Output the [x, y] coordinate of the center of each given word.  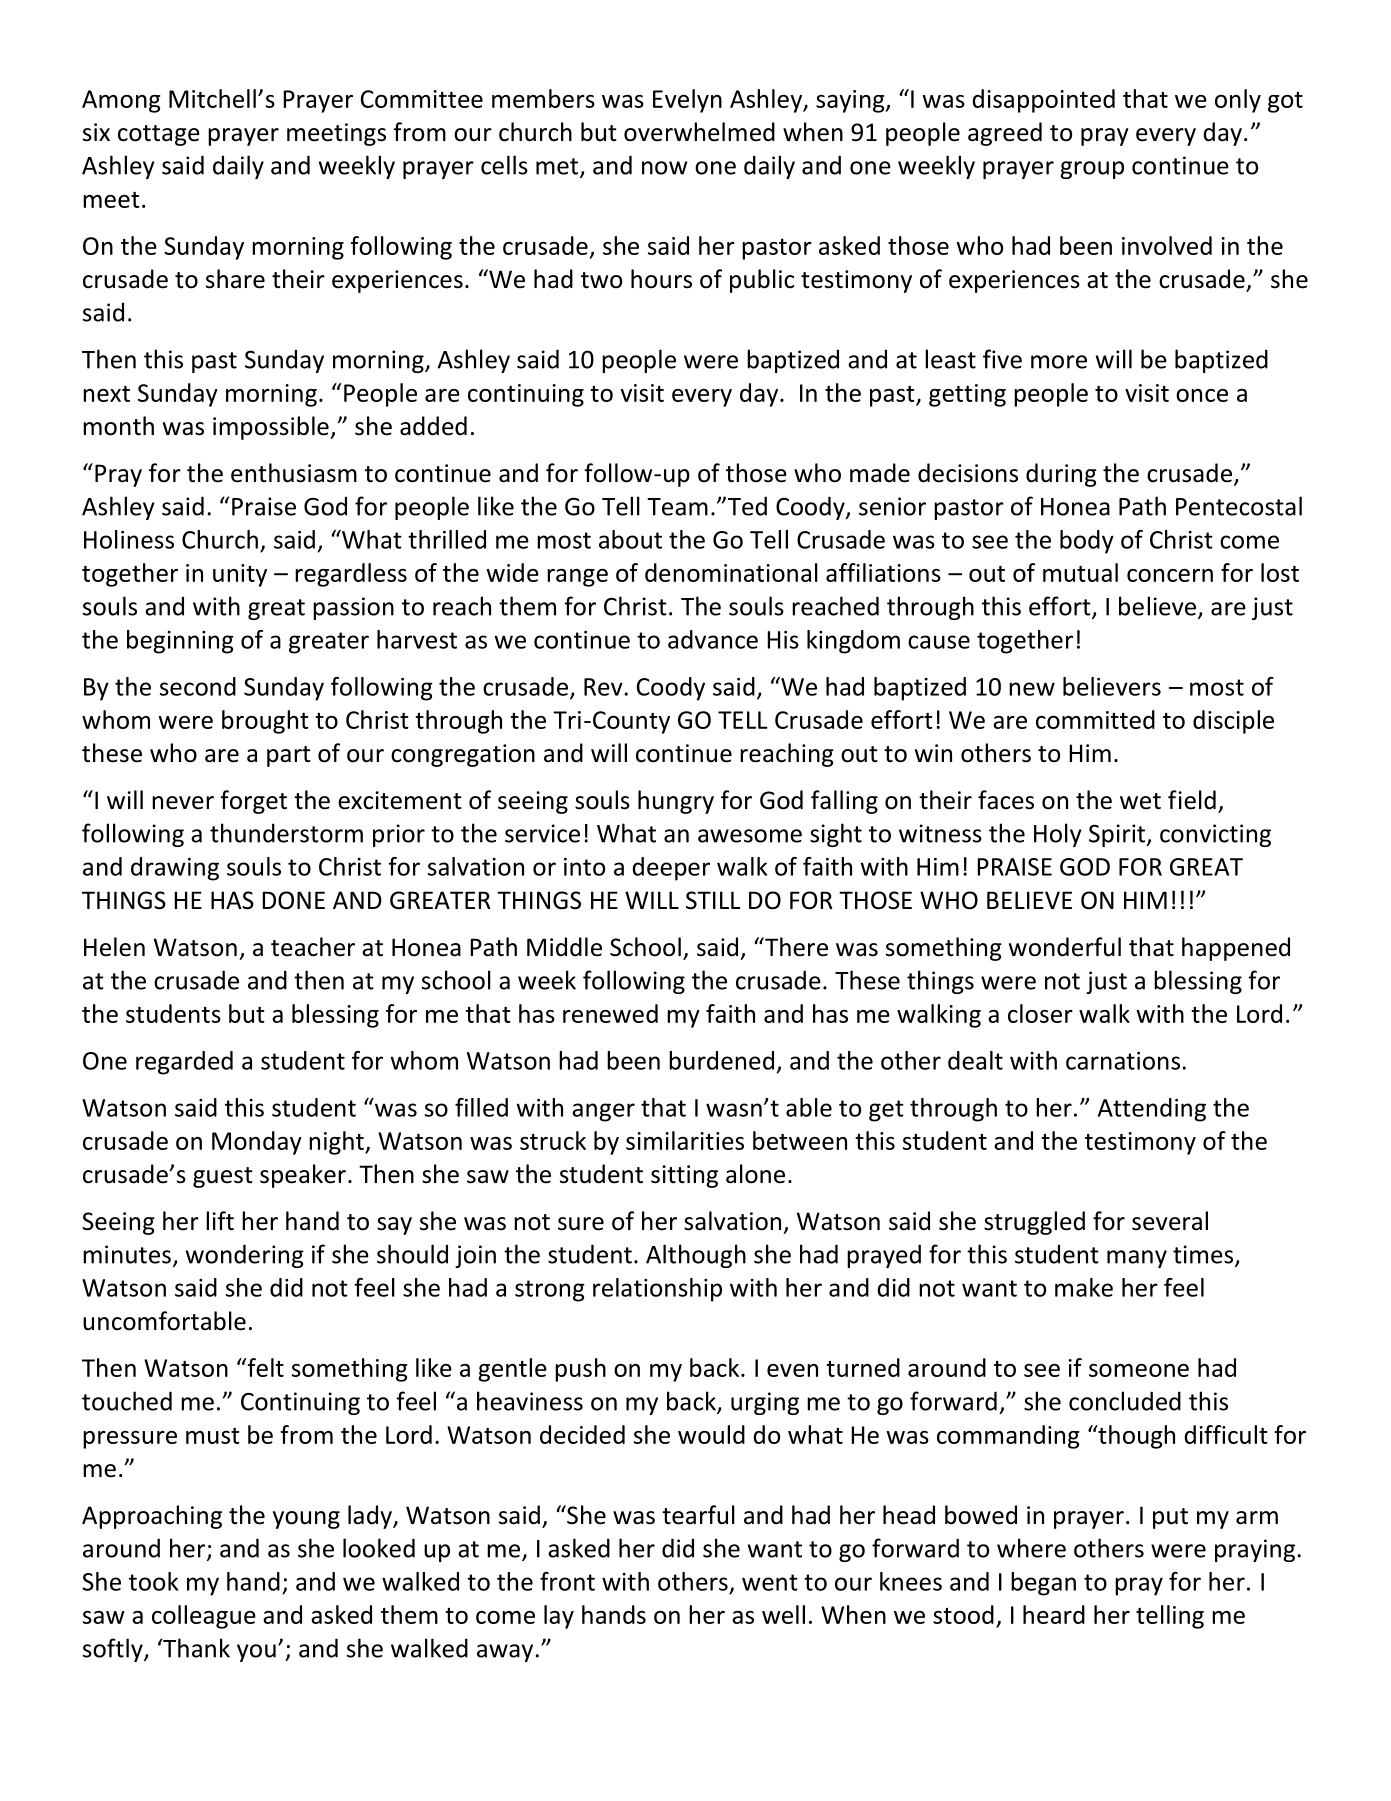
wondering [245, 1256]
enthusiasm [294, 473]
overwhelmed [699, 132]
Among [121, 101]
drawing [175, 869]
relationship [657, 1290]
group [1092, 170]
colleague [204, 1617]
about [630, 539]
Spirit [1118, 835]
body [1087, 542]
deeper [671, 869]
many [1137, 1259]
